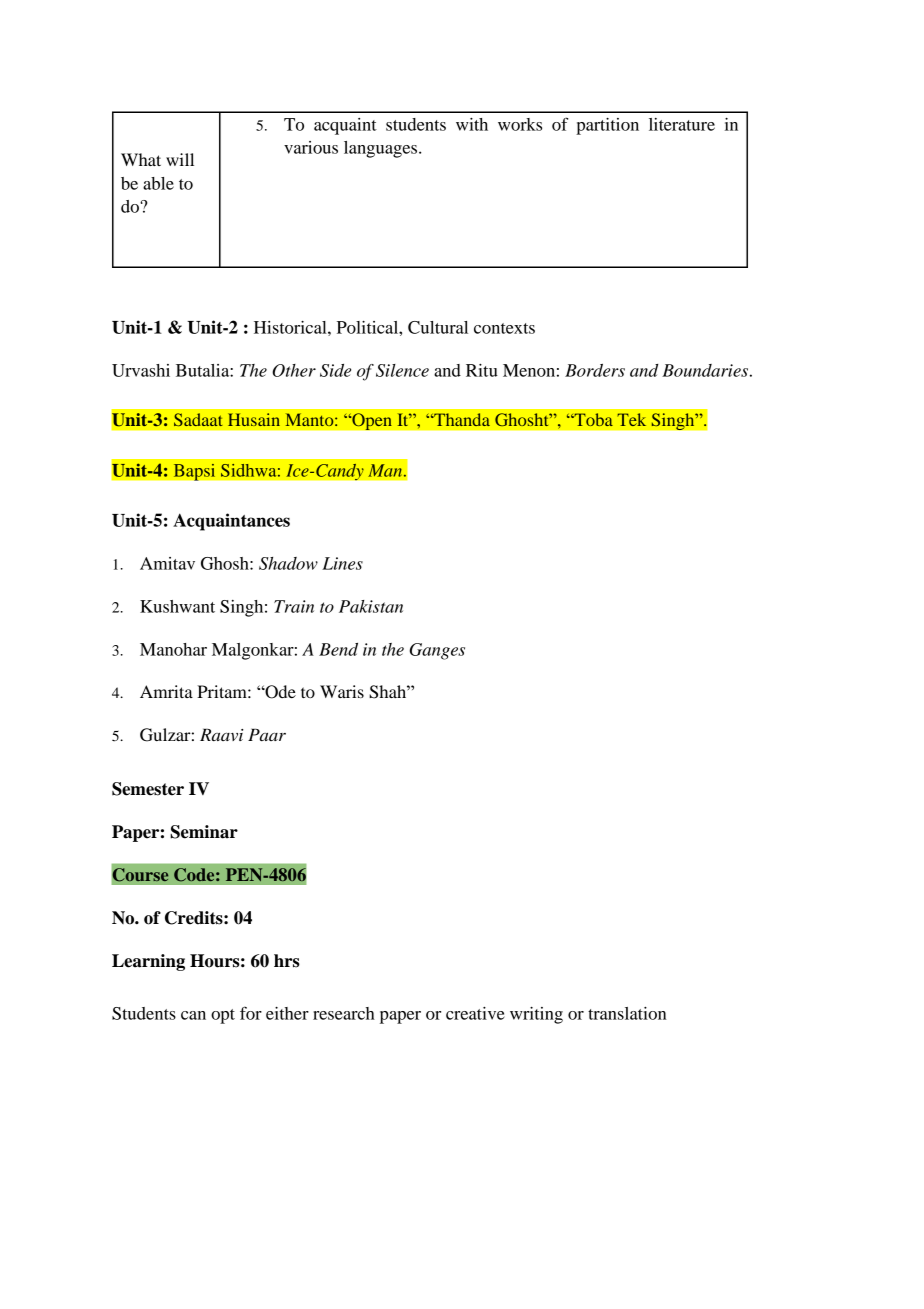 This screenshot has height=1309, width=924. Describe the element at coordinates (371, 606) in the screenshot. I see `Pakistan` at that location.
